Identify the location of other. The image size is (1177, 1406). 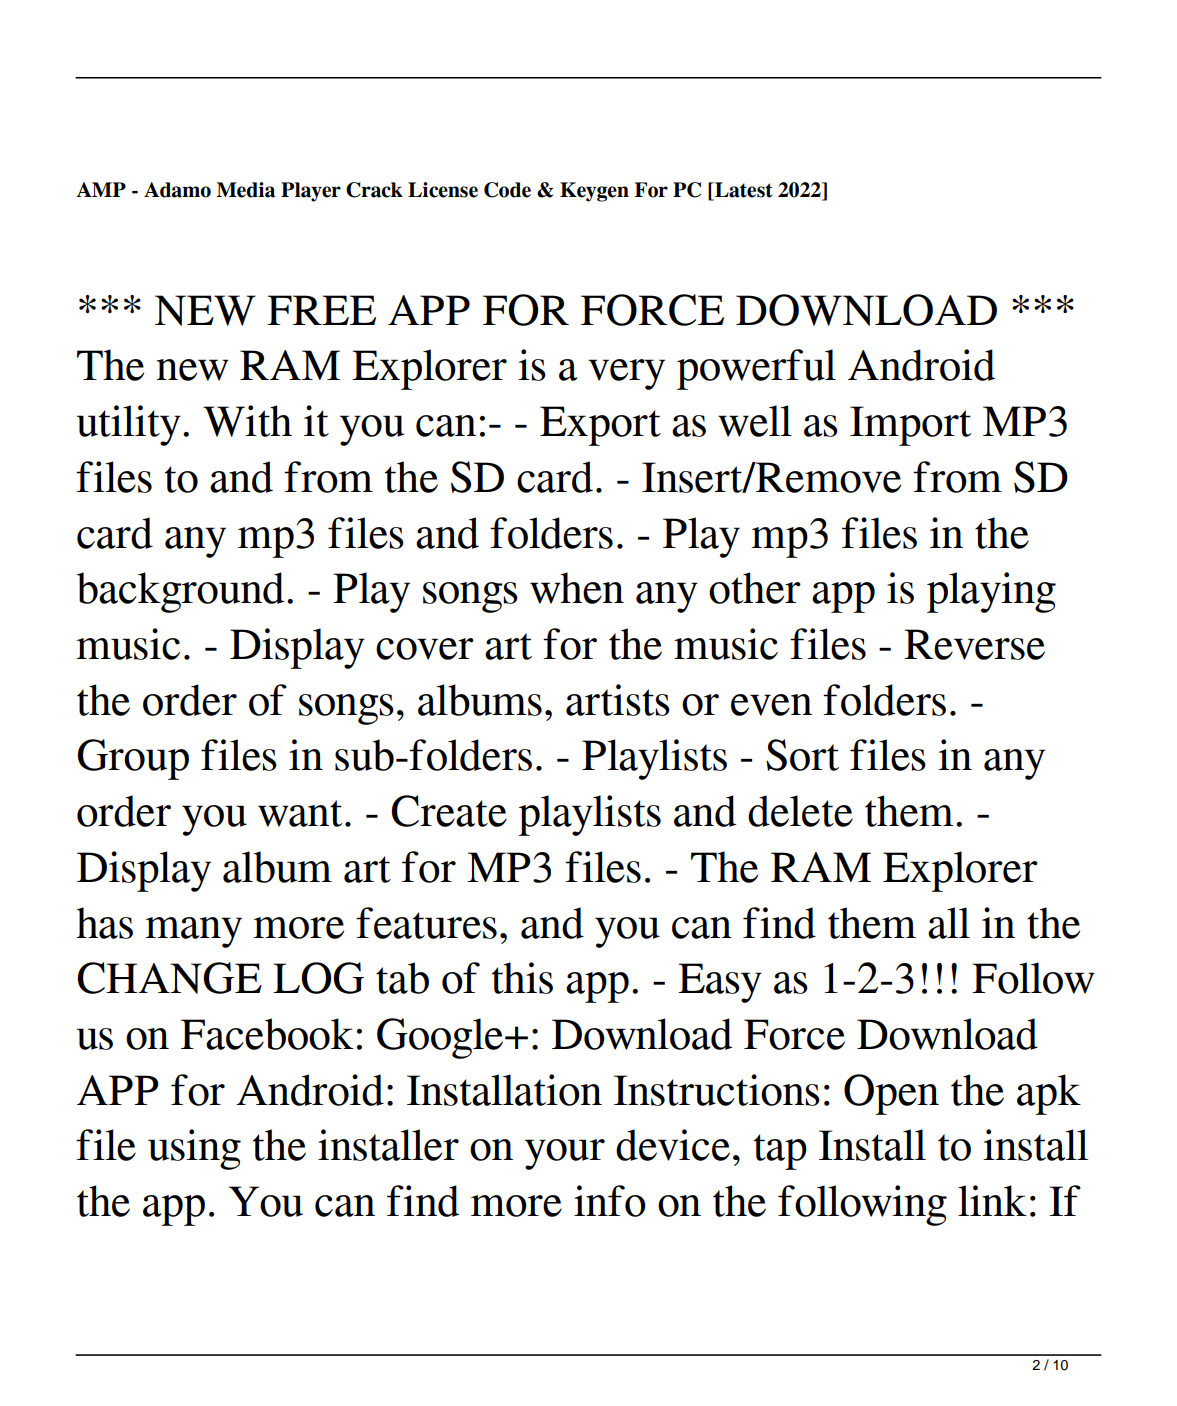
(755, 588).
